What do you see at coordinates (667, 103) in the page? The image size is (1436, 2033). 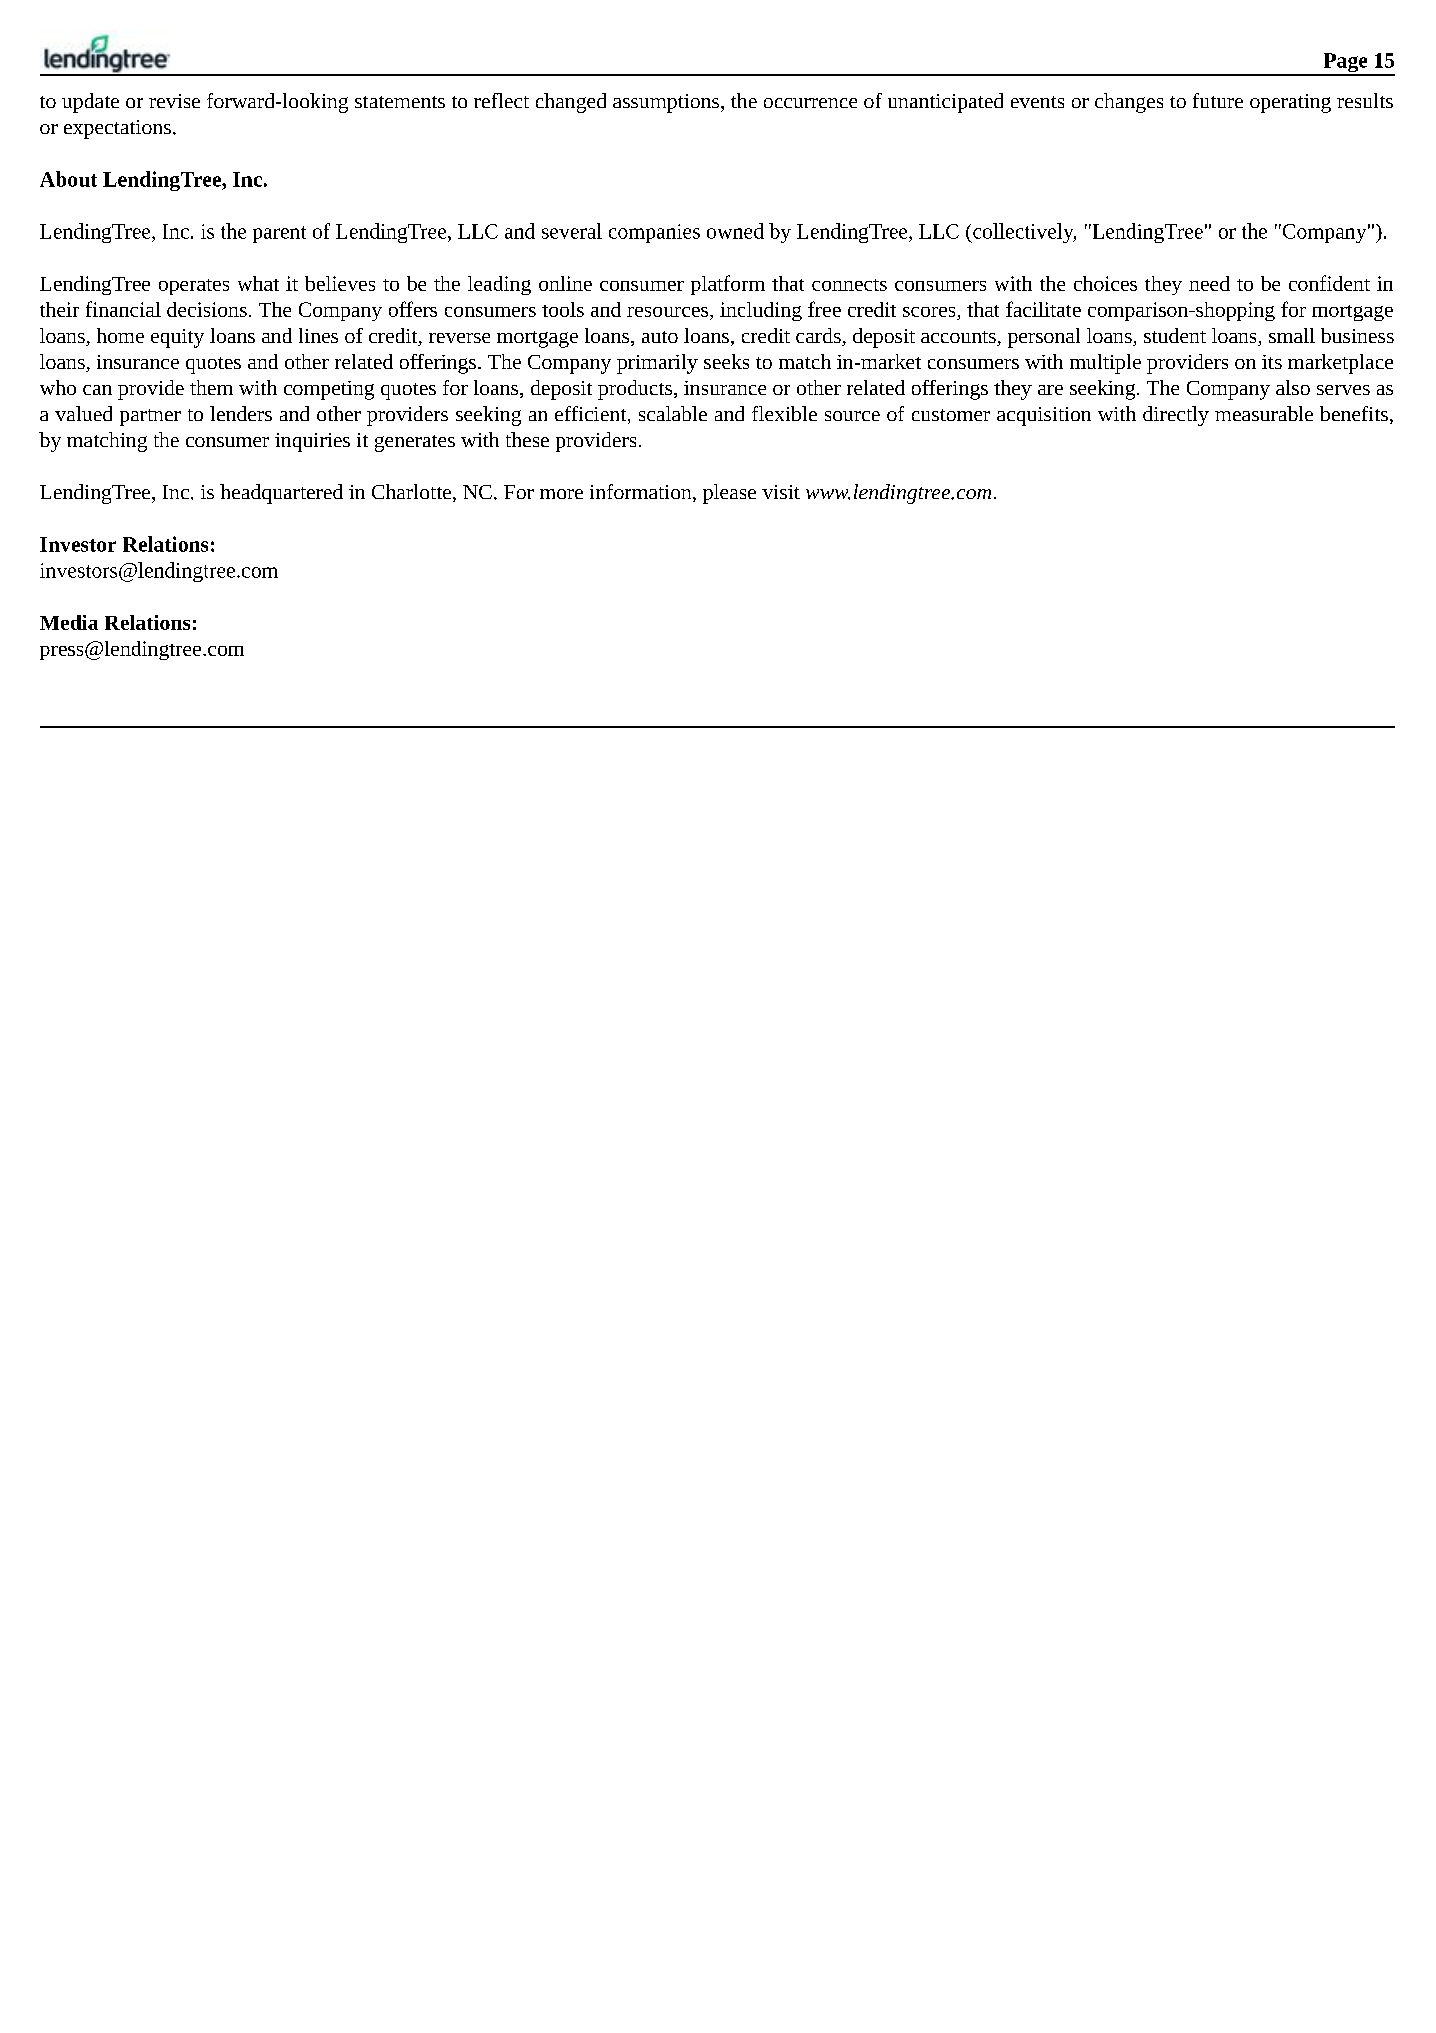 I see `assumptions` at bounding box center [667, 103].
